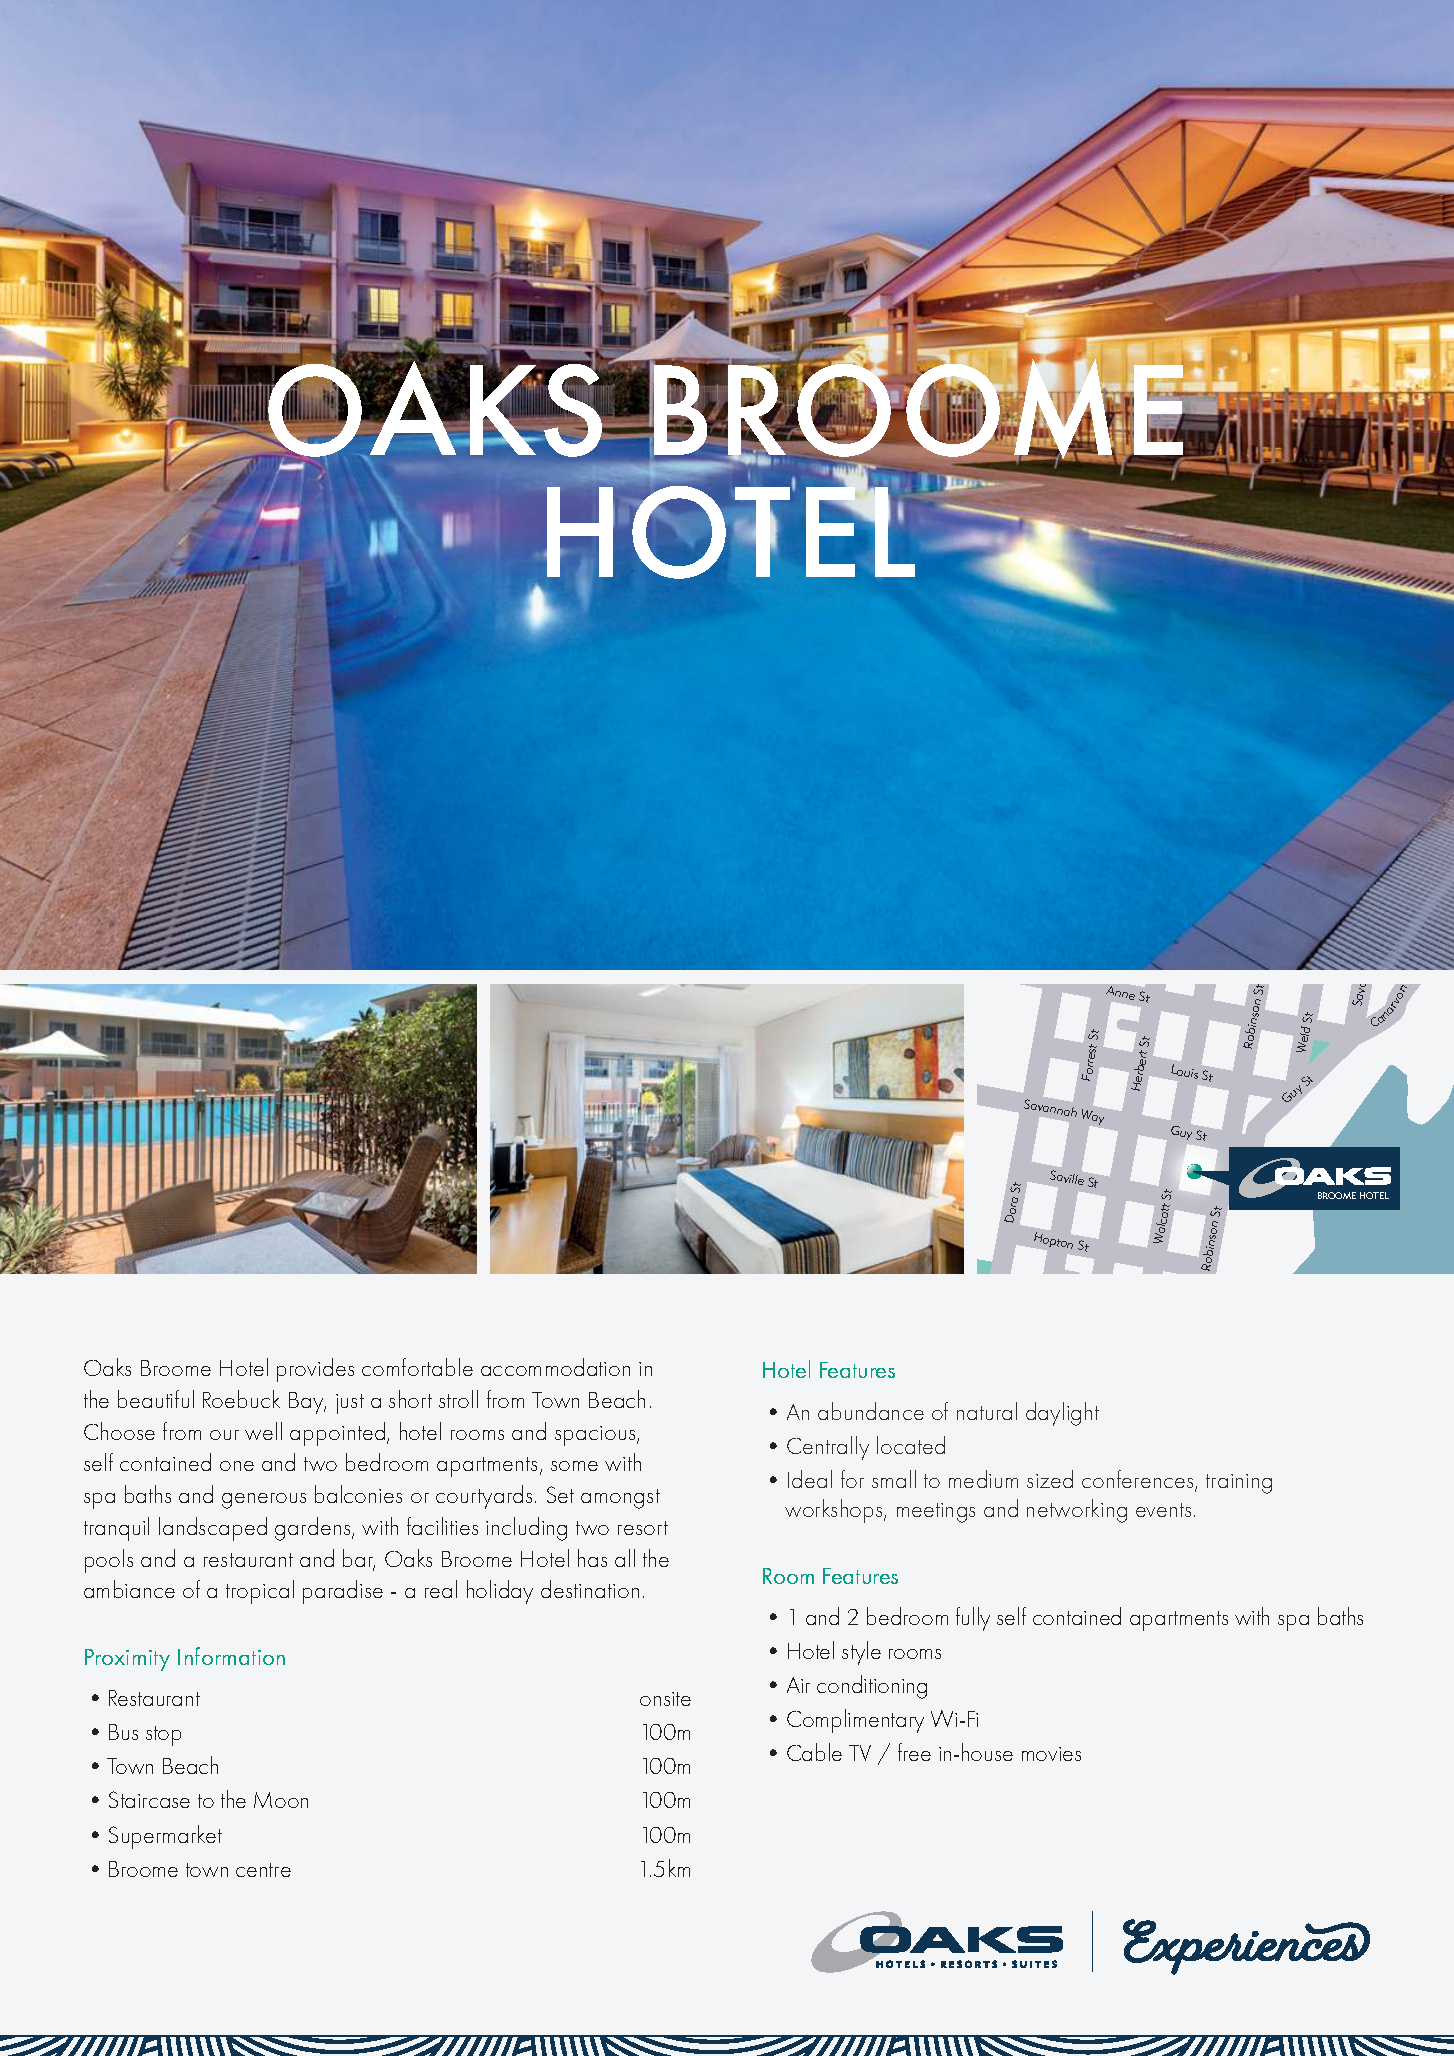 The image size is (1454, 2056). Describe the element at coordinates (260, 1592) in the page. I see `tropical` at that location.
